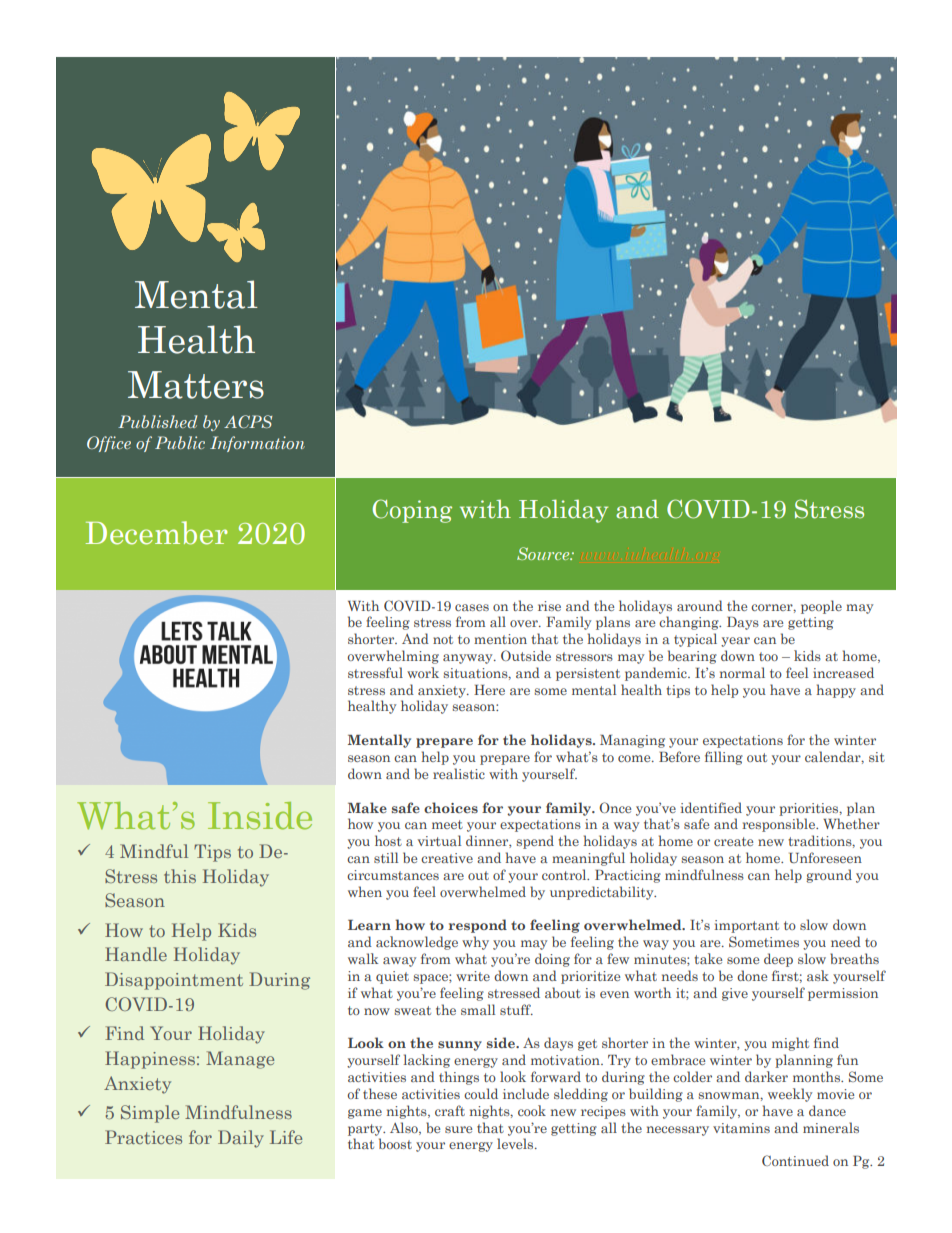  What do you see at coordinates (544, 553) in the page?
I see `Source` at bounding box center [544, 553].
